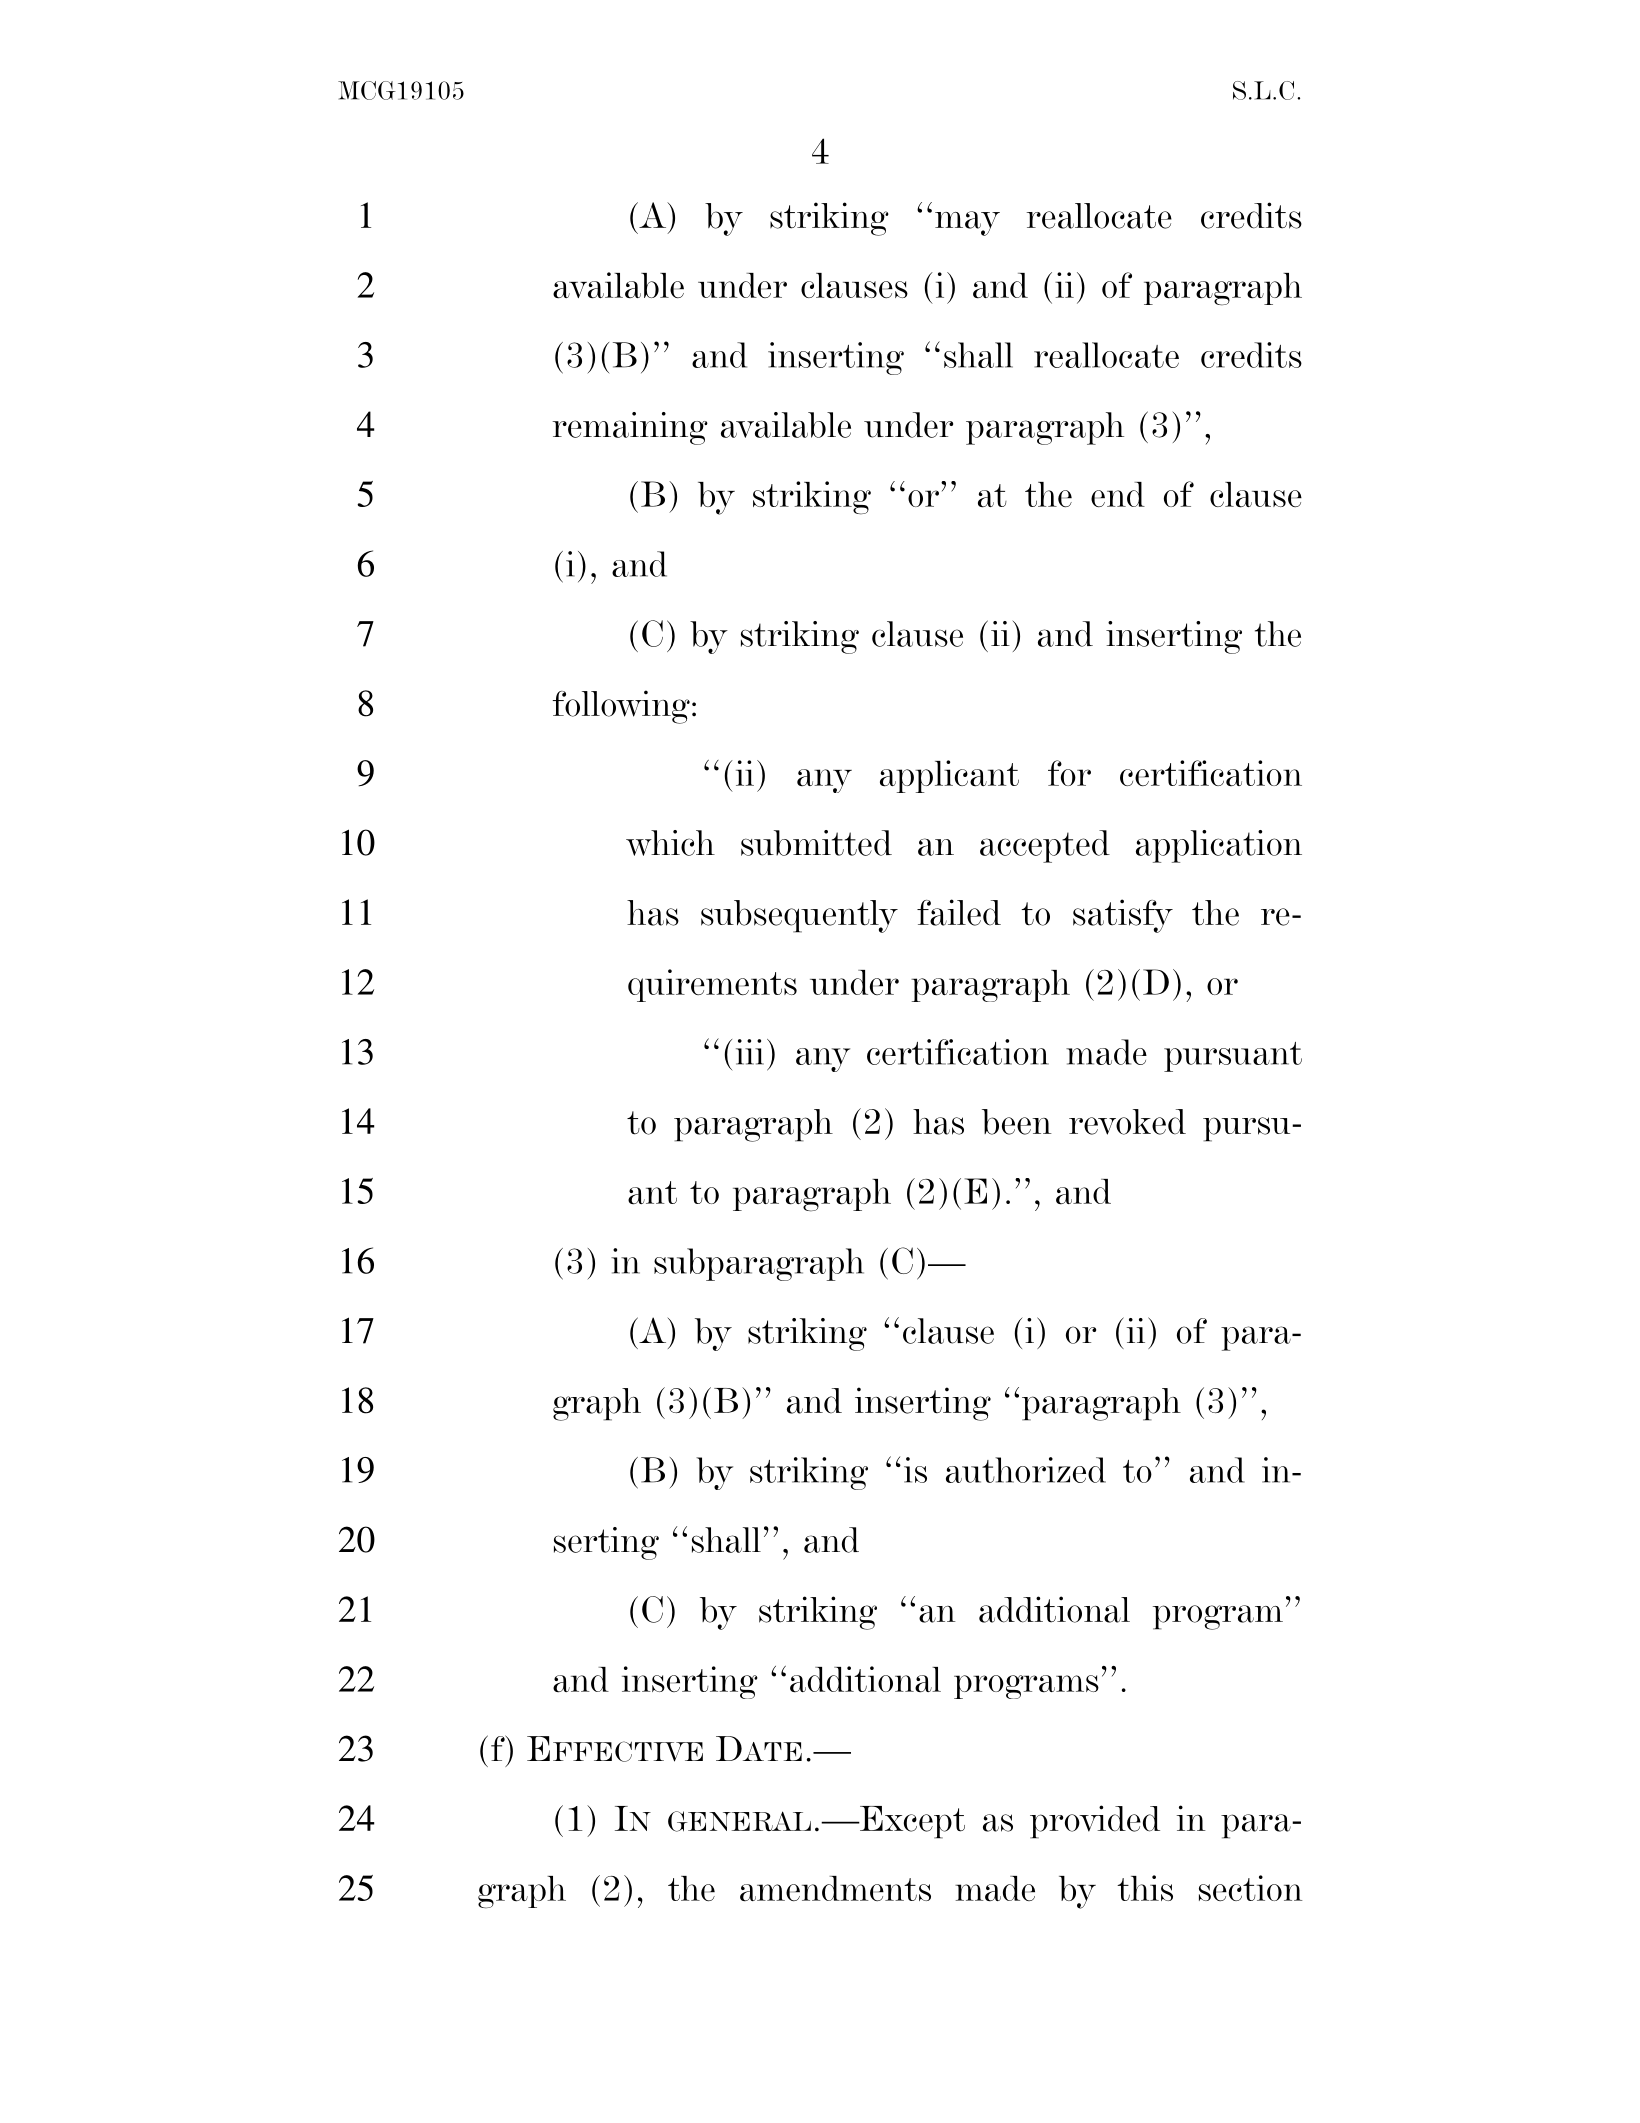 This screenshot has height=2123, width=1640. Describe the element at coordinates (670, 843) in the screenshot. I see `which` at that location.
